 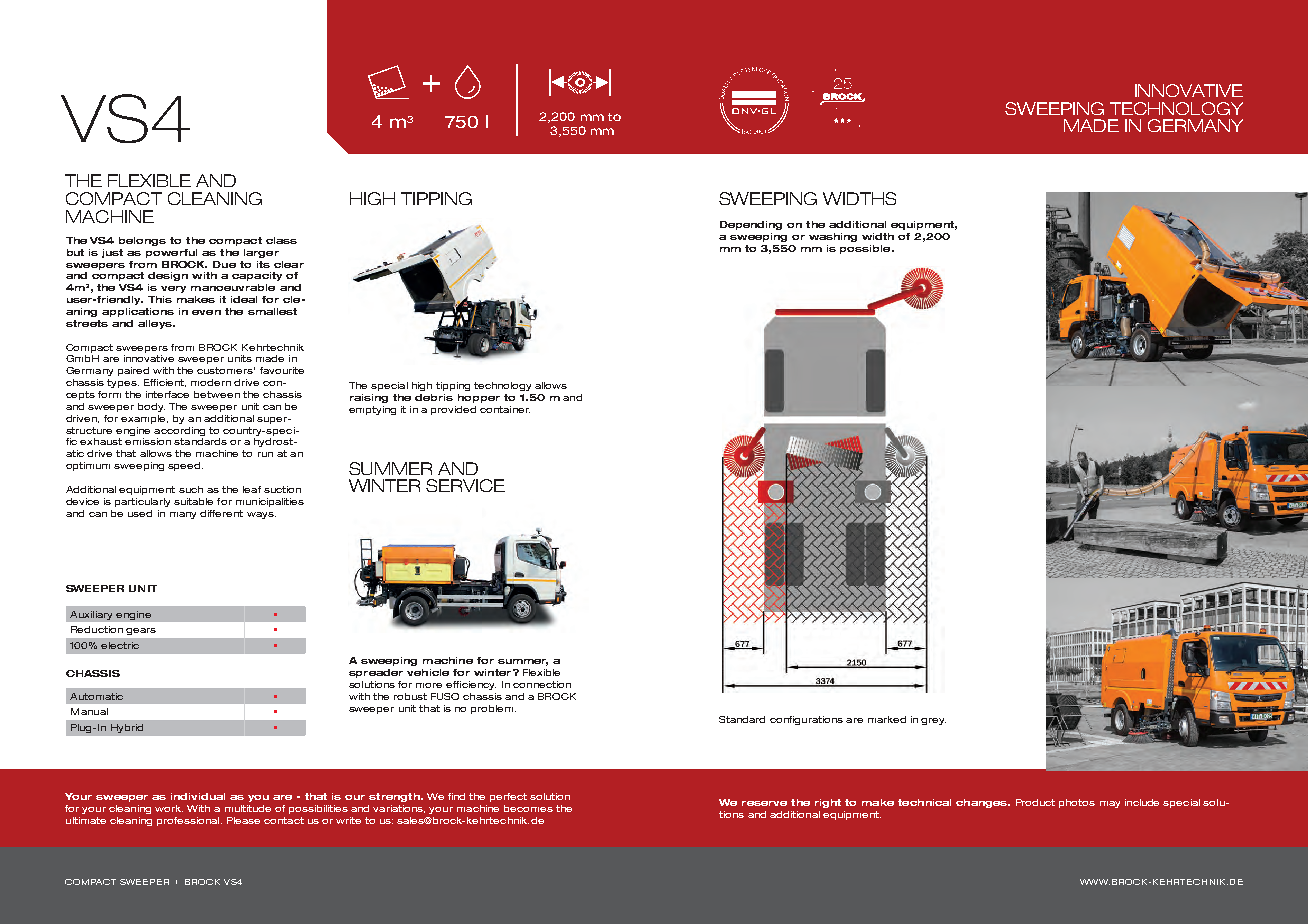 I want to click on electric, so click(x=120, y=645).
